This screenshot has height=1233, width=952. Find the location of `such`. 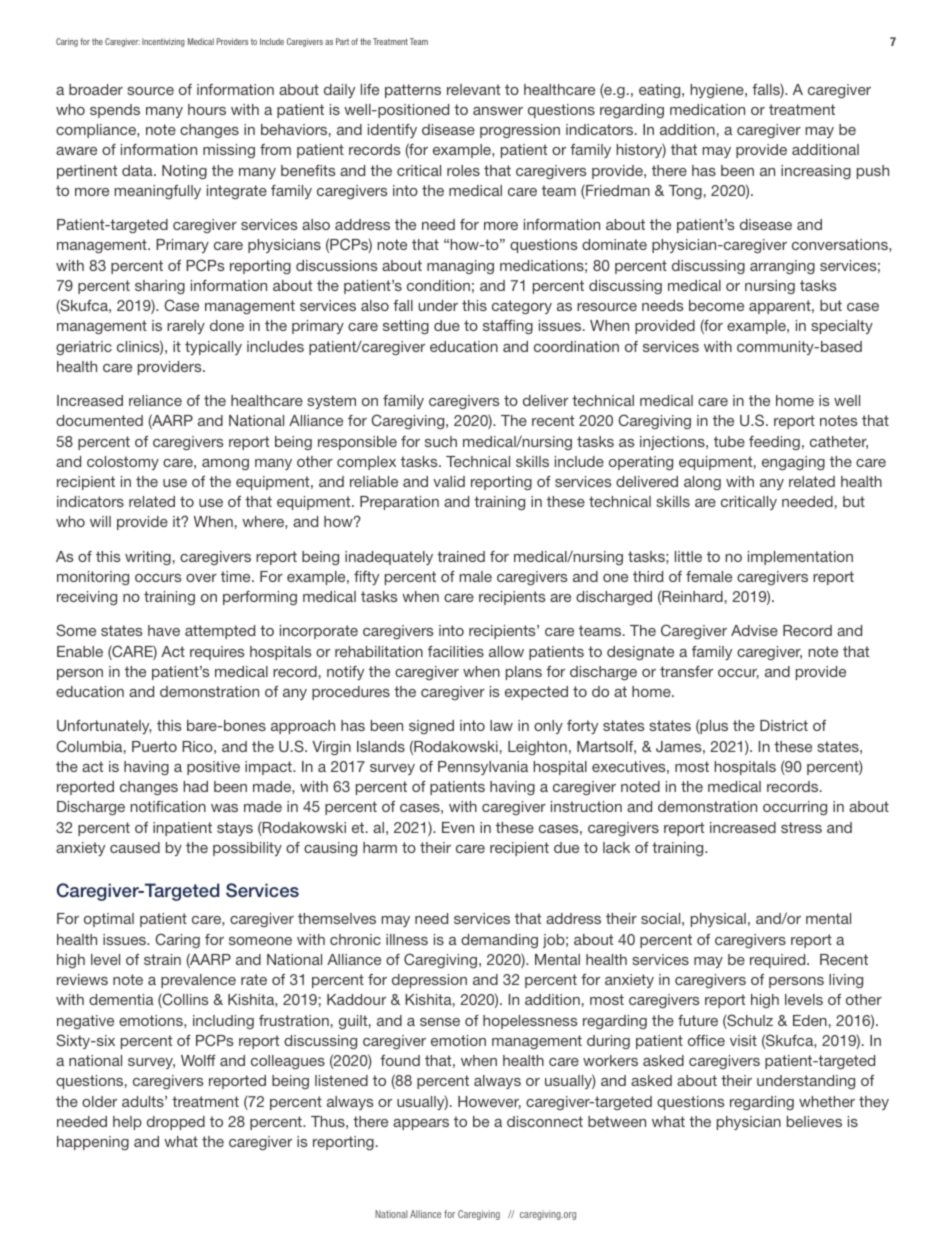

such is located at coordinates (441, 441).
